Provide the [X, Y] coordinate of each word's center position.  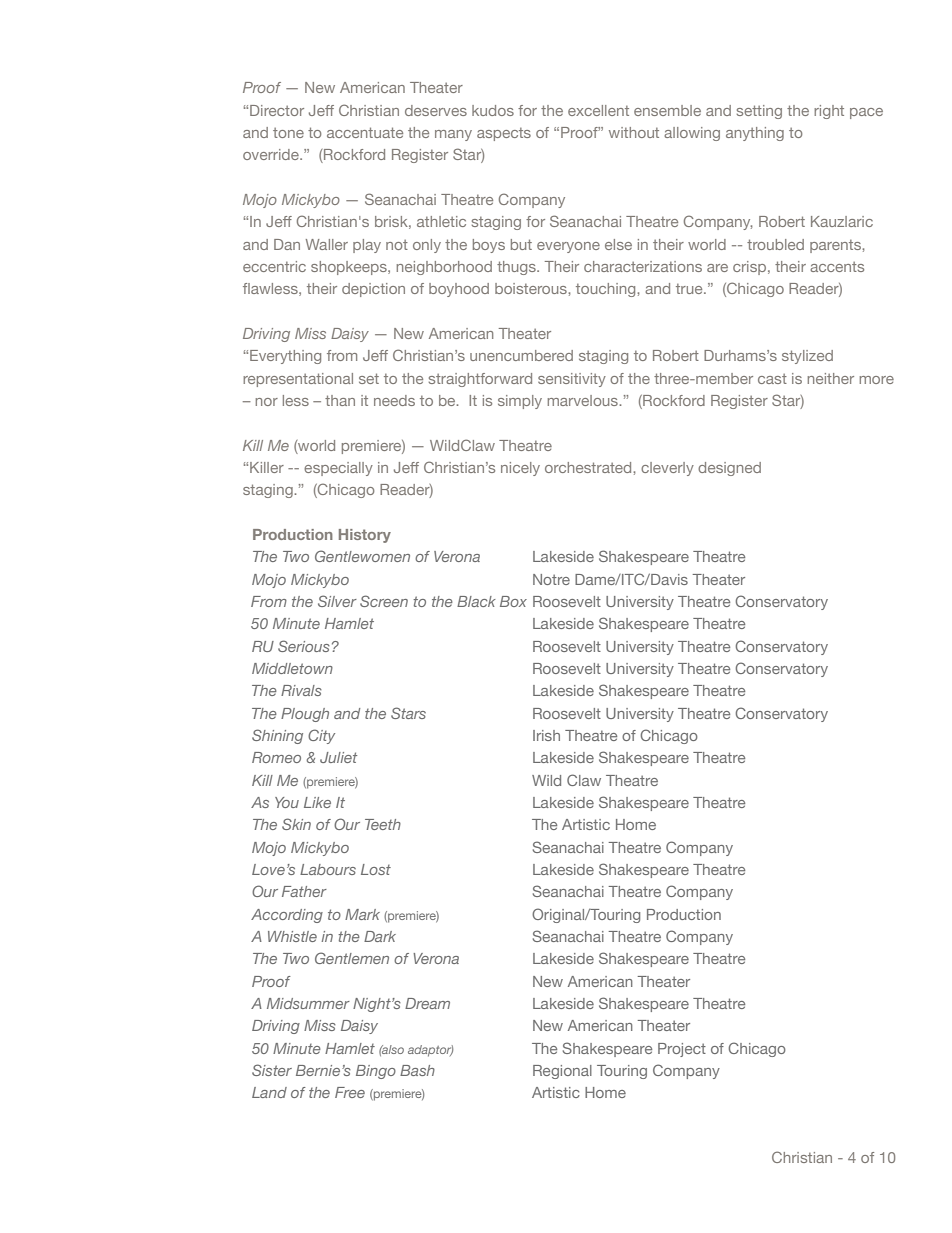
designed [729, 469]
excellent [598, 110]
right [829, 112]
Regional [562, 1072]
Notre [551, 579]
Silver [337, 601]
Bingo [376, 1072]
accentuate [365, 132]
